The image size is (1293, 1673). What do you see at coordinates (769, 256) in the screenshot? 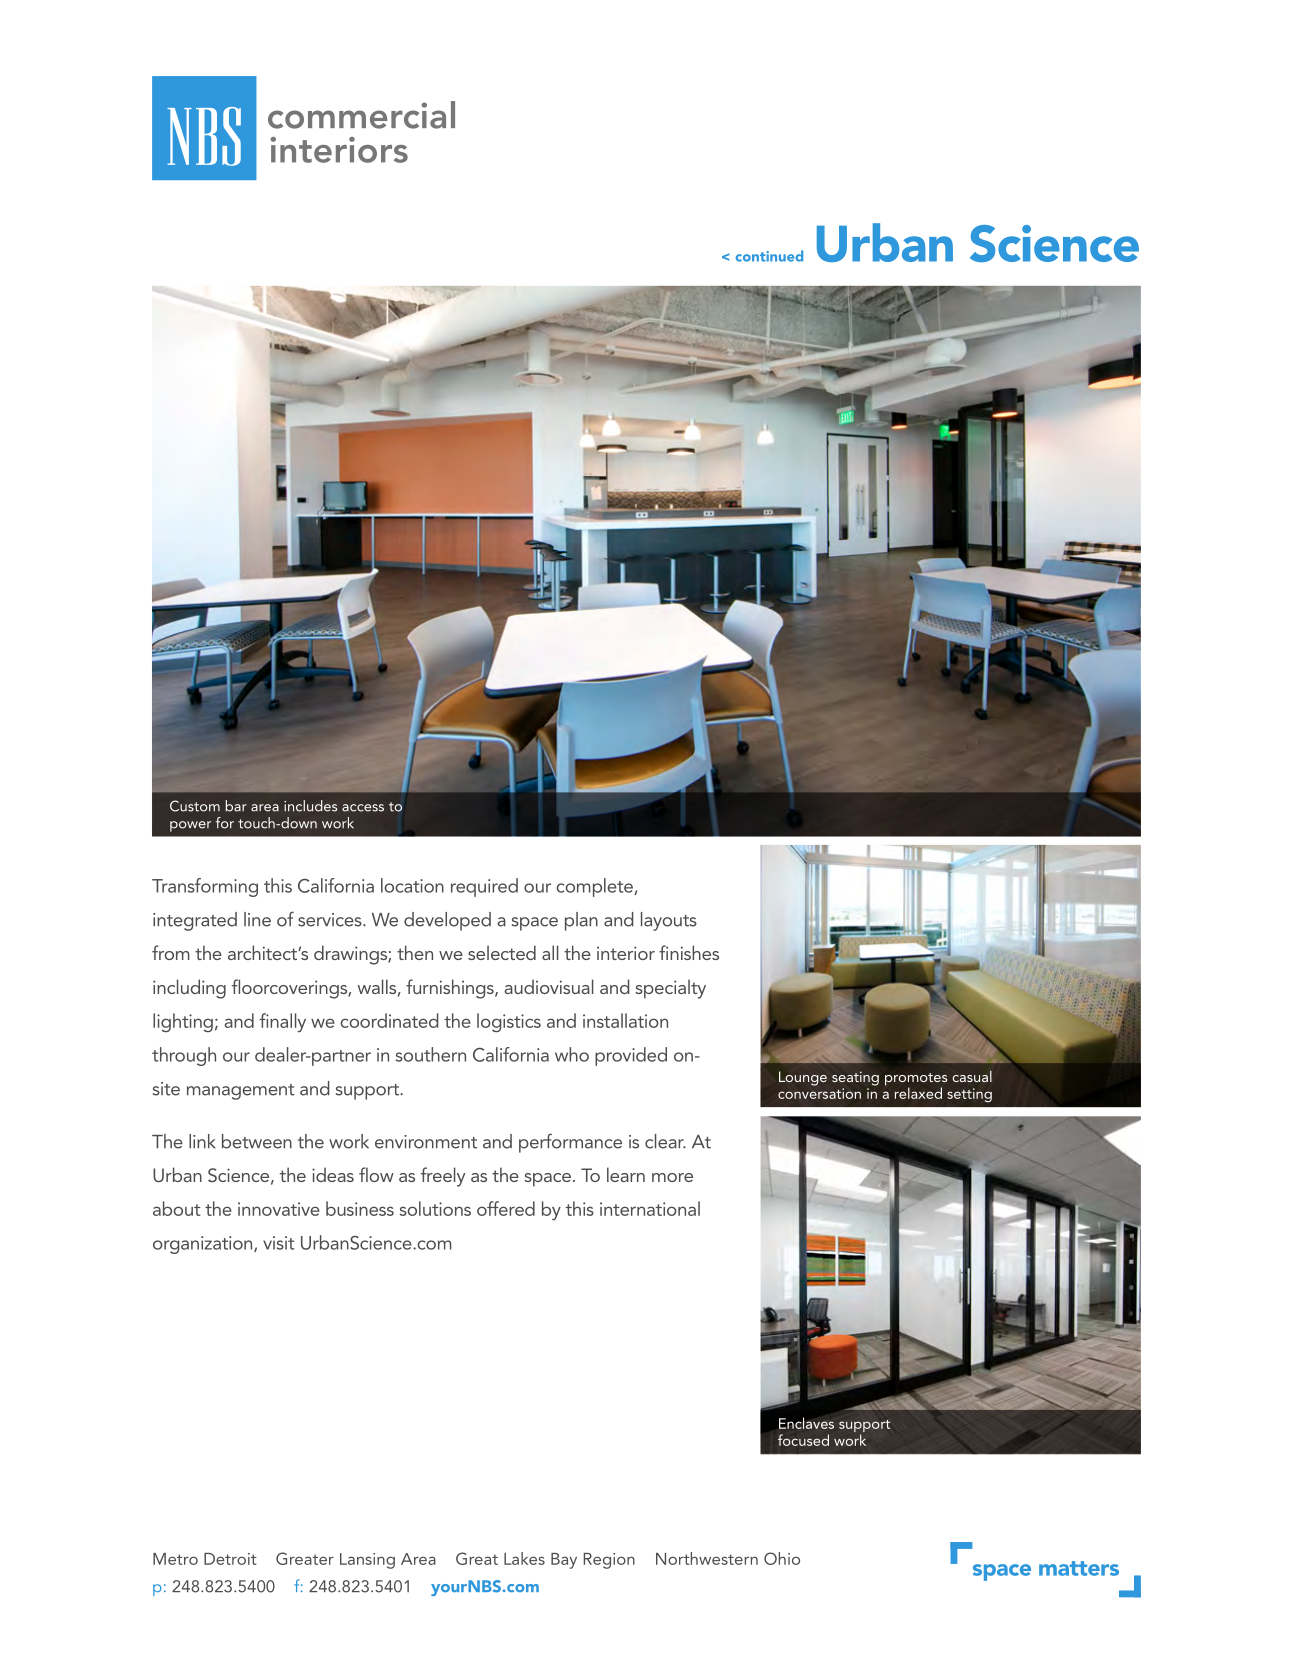
I see `continued` at bounding box center [769, 256].
